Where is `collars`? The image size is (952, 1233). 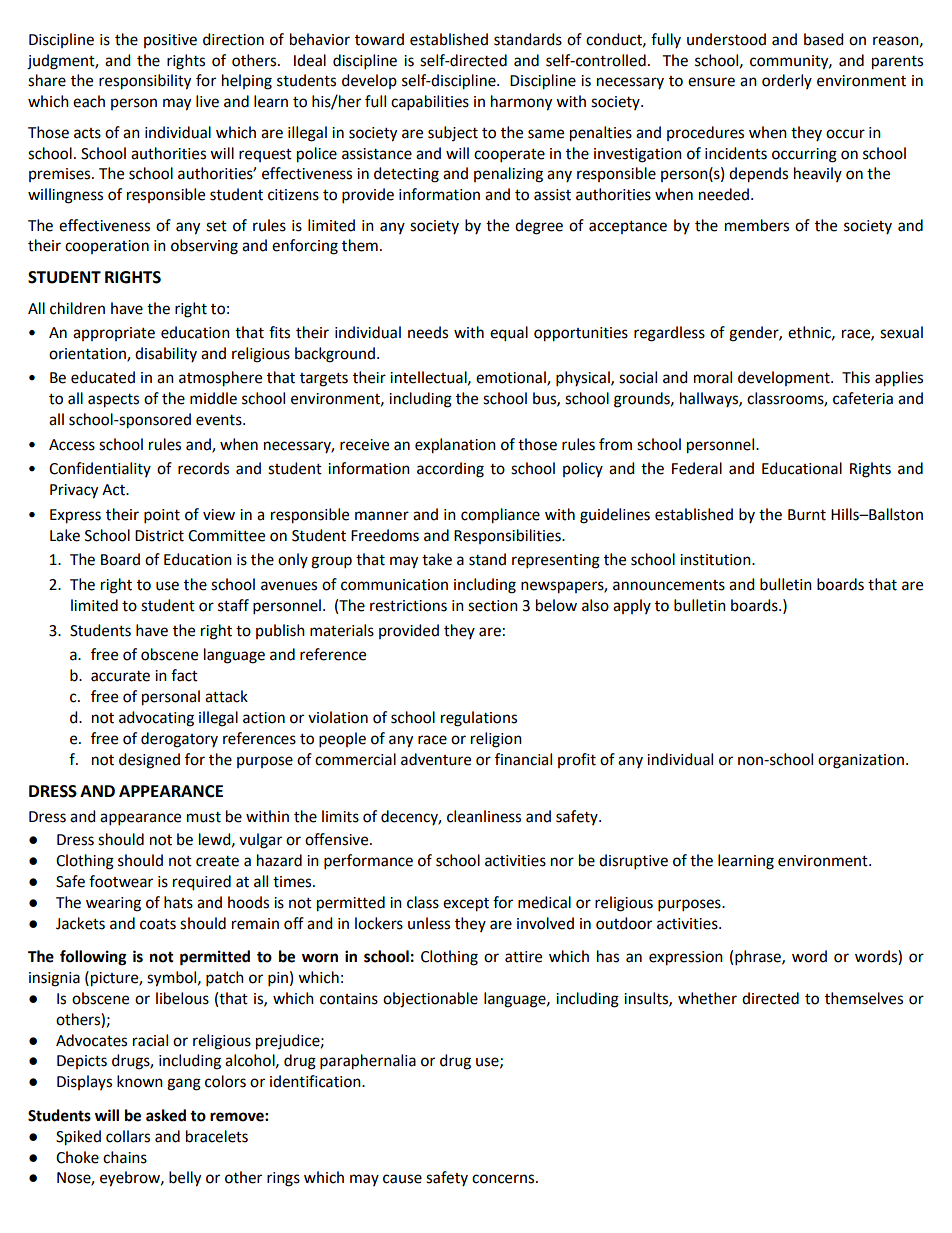
collars is located at coordinates (128, 1136).
